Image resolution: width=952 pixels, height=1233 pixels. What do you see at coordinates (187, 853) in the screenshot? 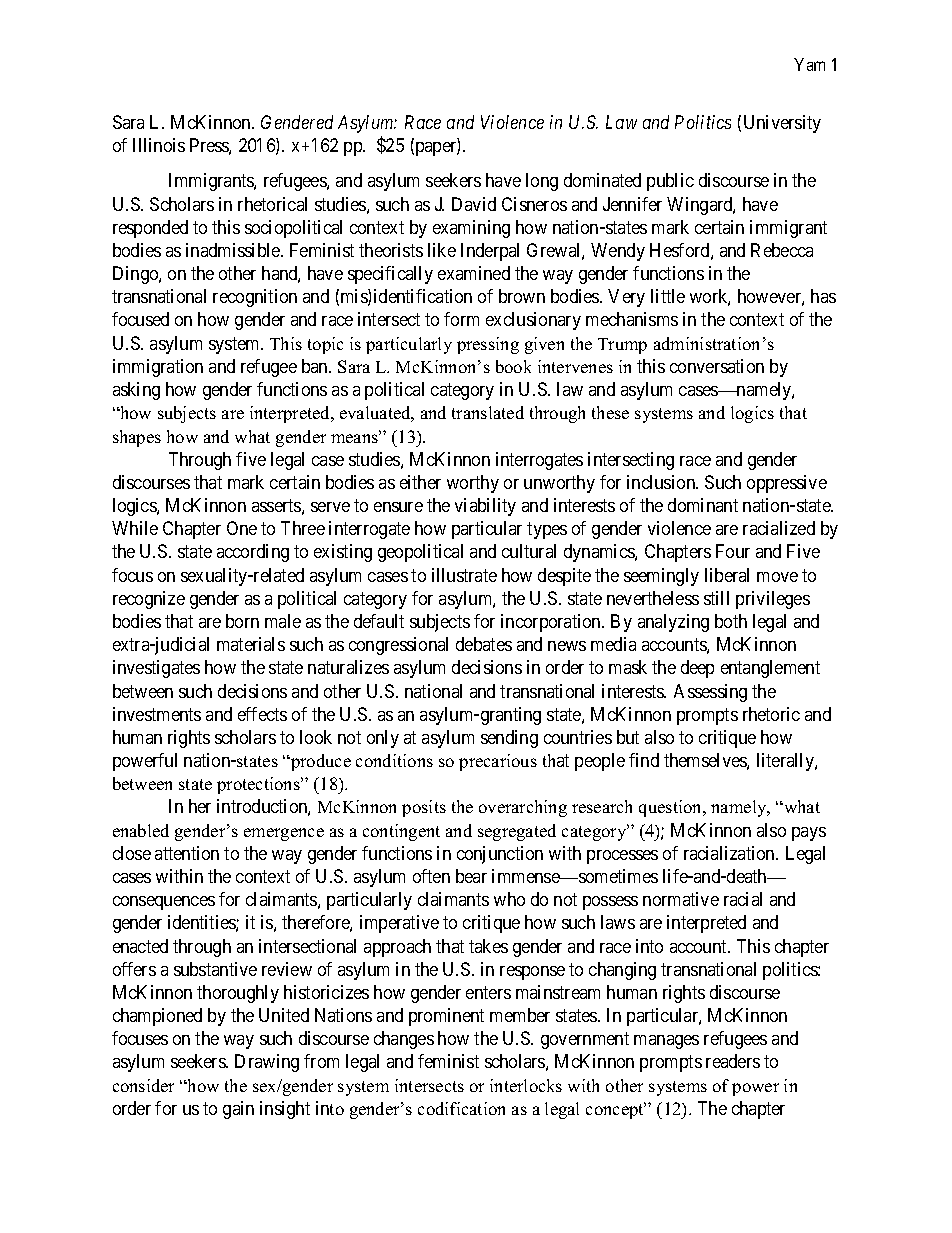
I see `attention` at bounding box center [187, 853].
